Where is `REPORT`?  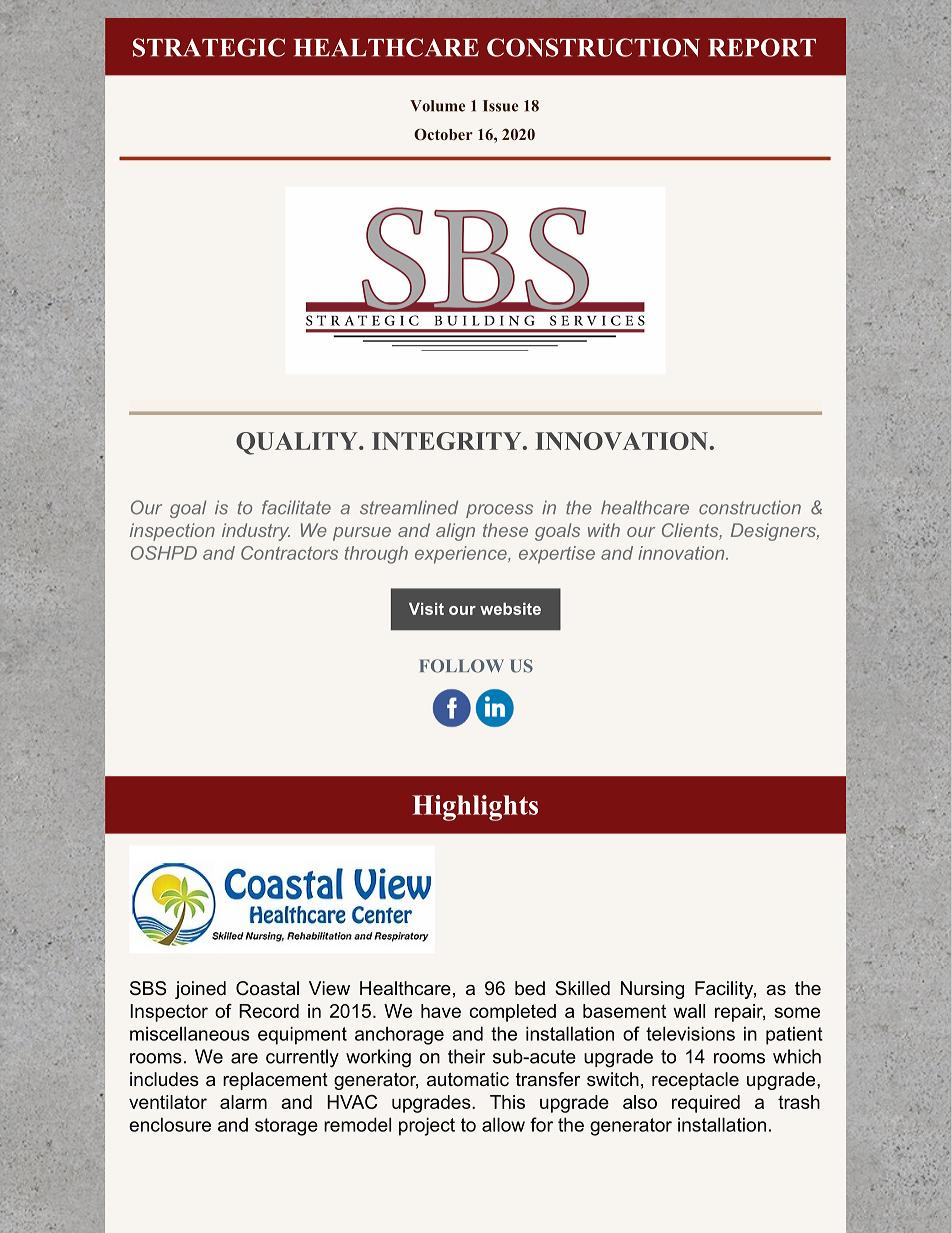 REPORT is located at coordinates (762, 47).
